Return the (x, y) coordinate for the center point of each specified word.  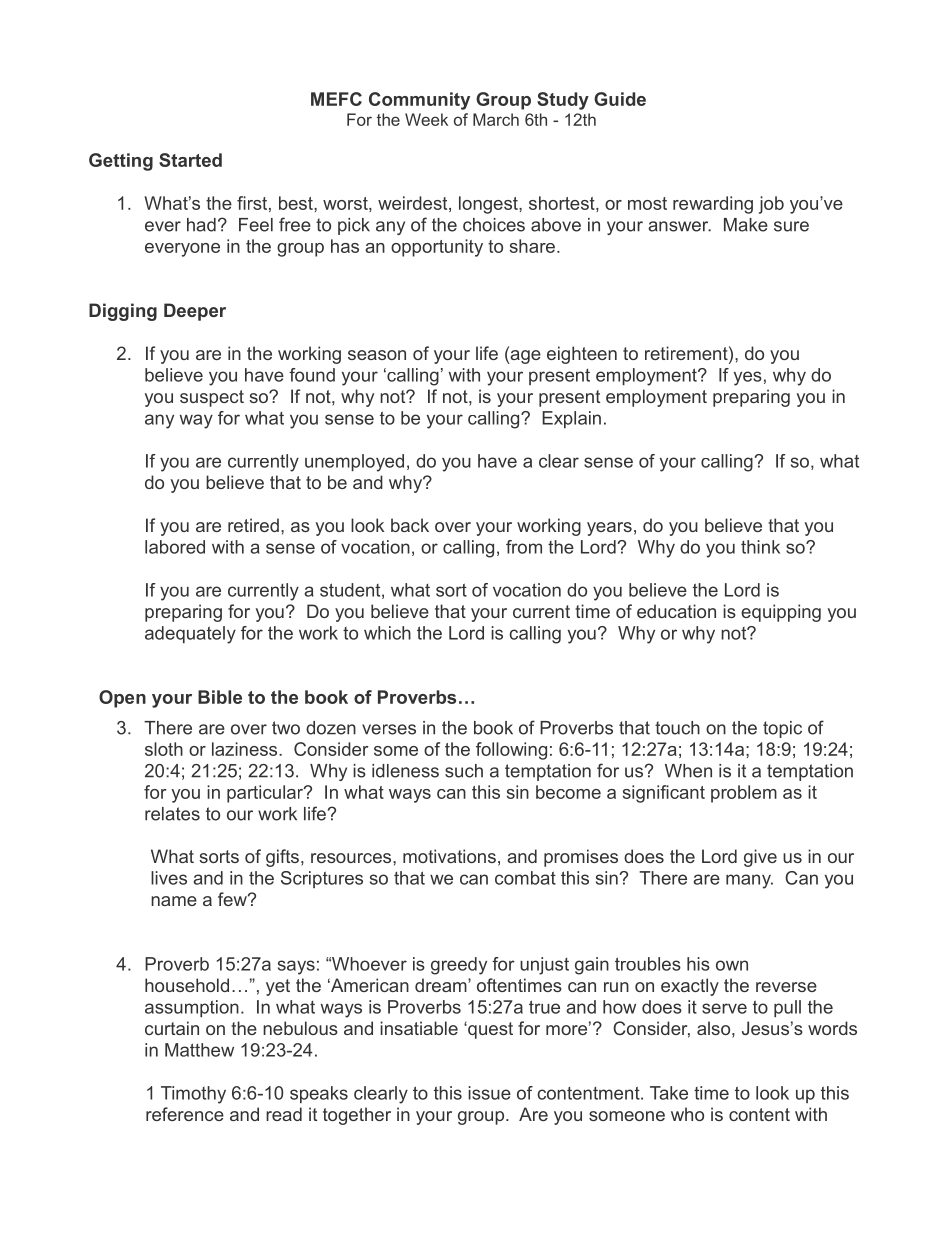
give (760, 858)
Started (190, 160)
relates (172, 814)
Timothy (193, 1095)
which (387, 633)
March (496, 119)
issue (489, 1093)
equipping (781, 613)
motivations (449, 856)
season (377, 355)
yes (748, 378)
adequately (190, 635)
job (771, 205)
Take (669, 1093)
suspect (212, 398)
